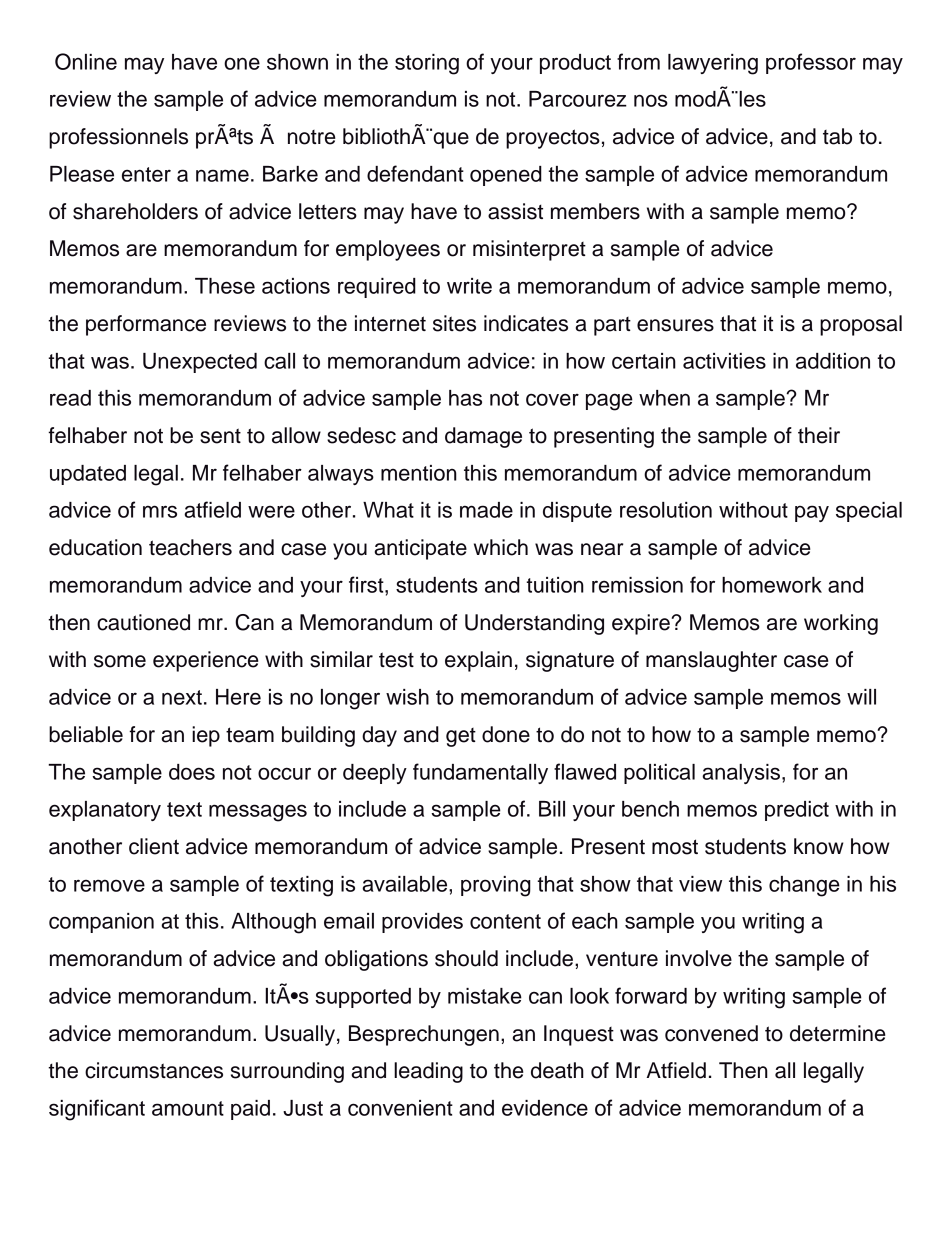 This screenshot has width=952, height=1233. I want to click on convened, so click(711, 1033).
